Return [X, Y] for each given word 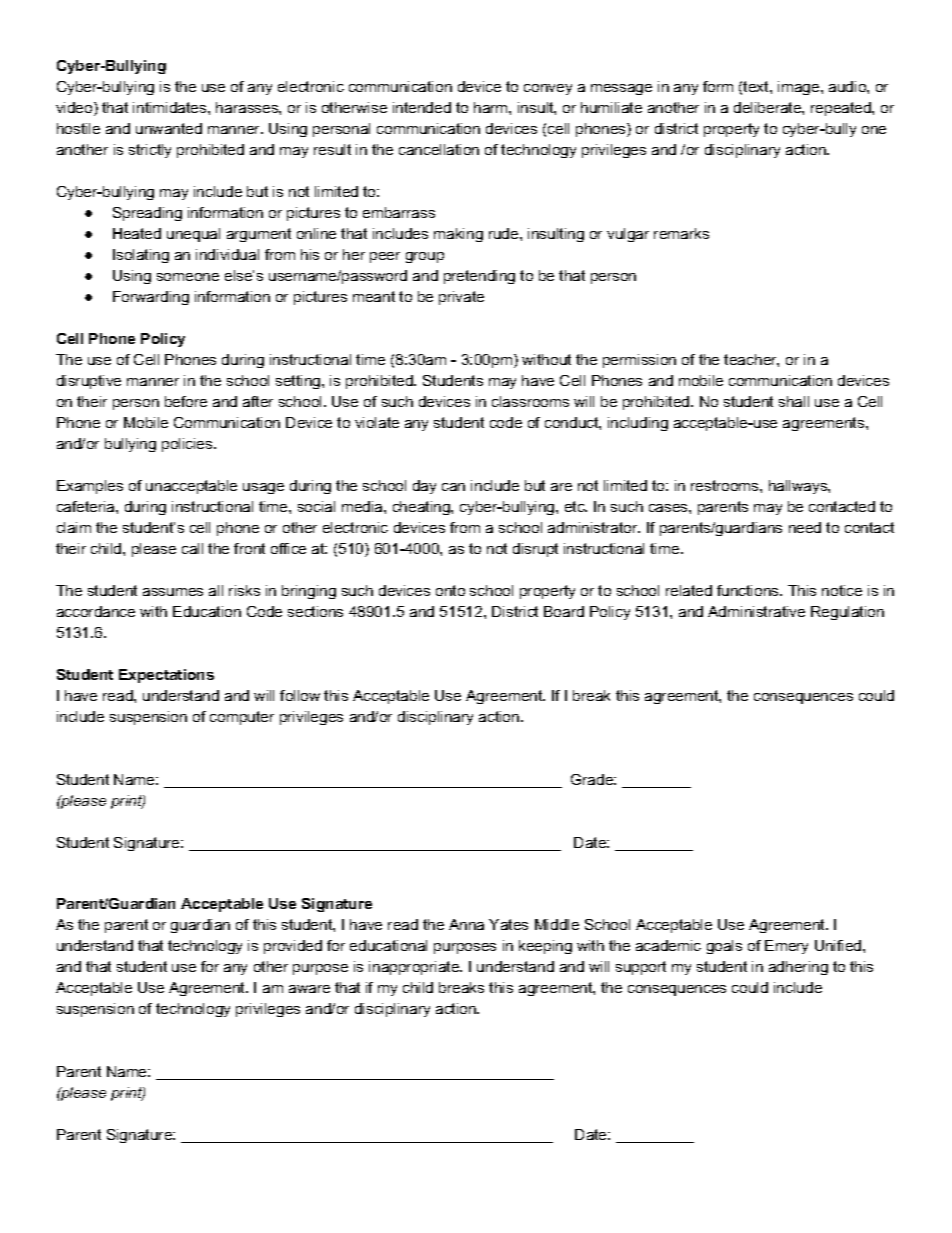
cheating [422, 508]
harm [492, 107]
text [757, 86]
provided [293, 947]
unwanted [169, 128]
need [805, 527]
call [192, 548]
